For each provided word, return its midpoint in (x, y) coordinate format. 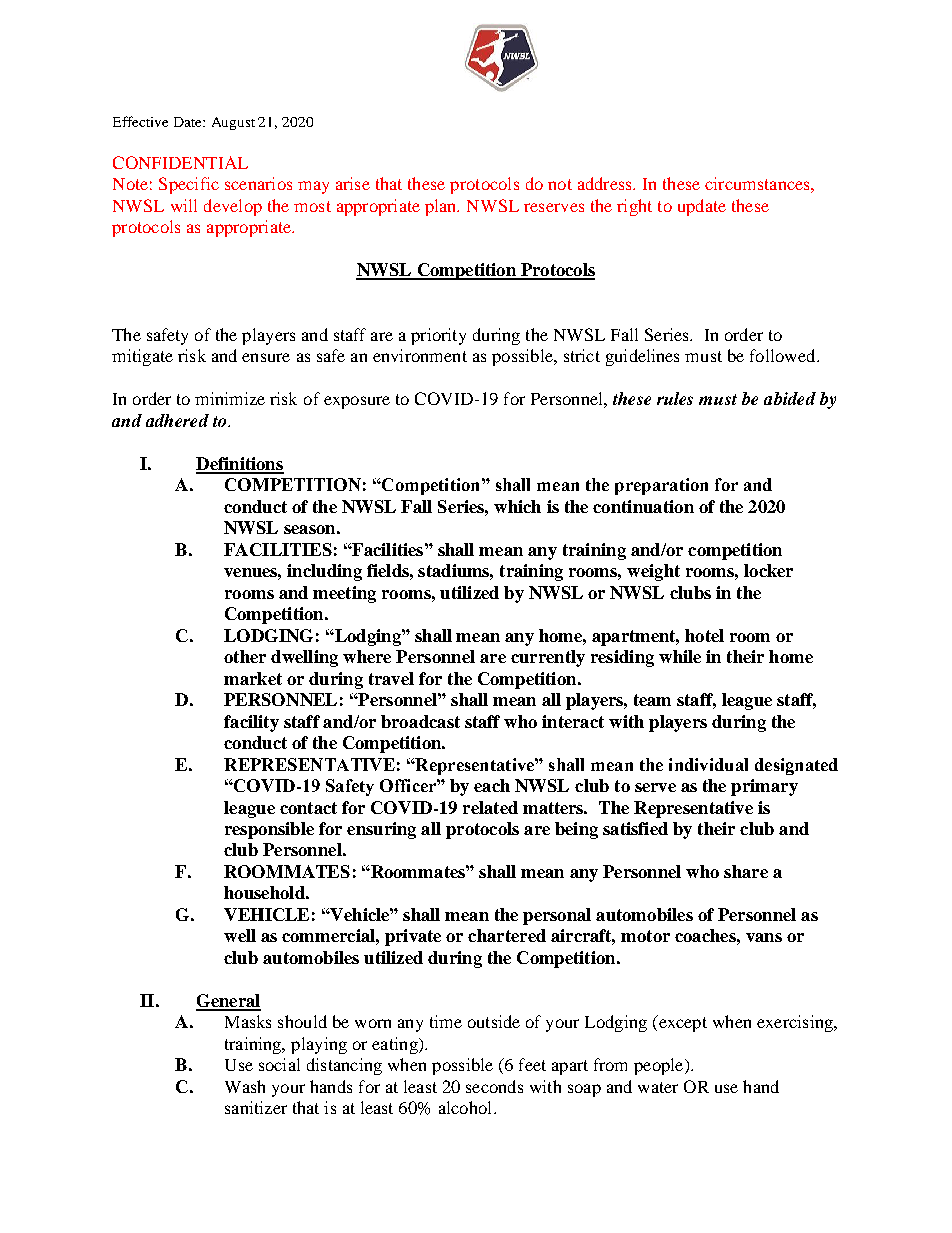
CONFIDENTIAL (180, 162)
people (660, 1066)
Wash (245, 1086)
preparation (661, 486)
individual (708, 764)
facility (251, 723)
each (492, 785)
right (634, 207)
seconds (494, 1086)
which (517, 506)
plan (442, 207)
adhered (177, 420)
